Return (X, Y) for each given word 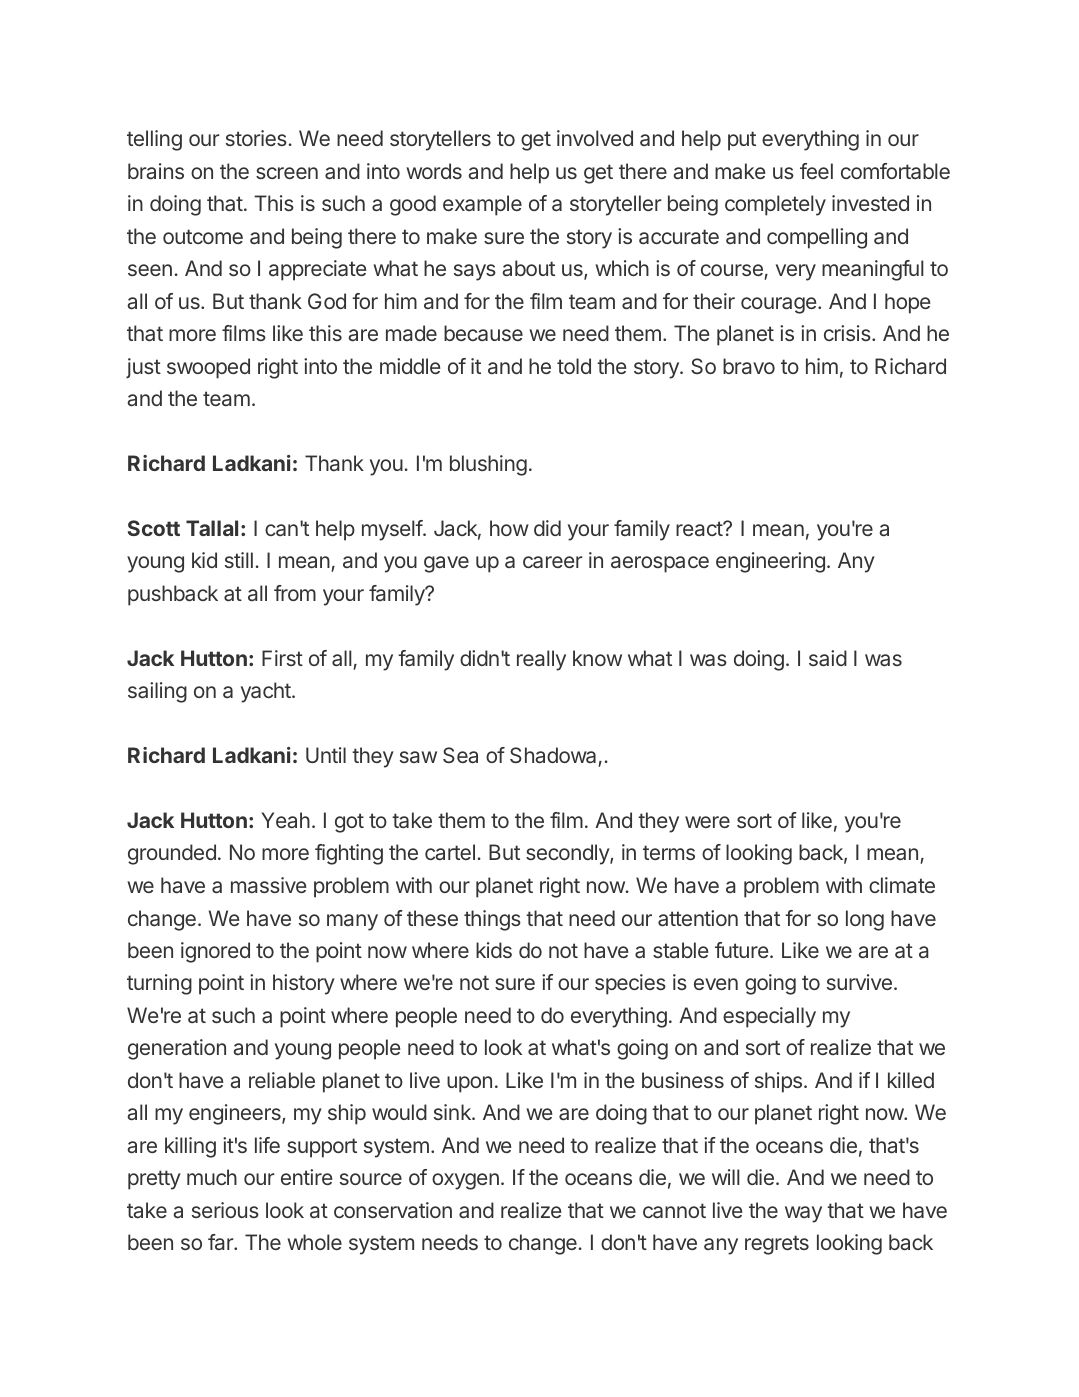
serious (225, 1210)
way (803, 1214)
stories (256, 138)
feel (816, 171)
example (482, 205)
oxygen (465, 1181)
